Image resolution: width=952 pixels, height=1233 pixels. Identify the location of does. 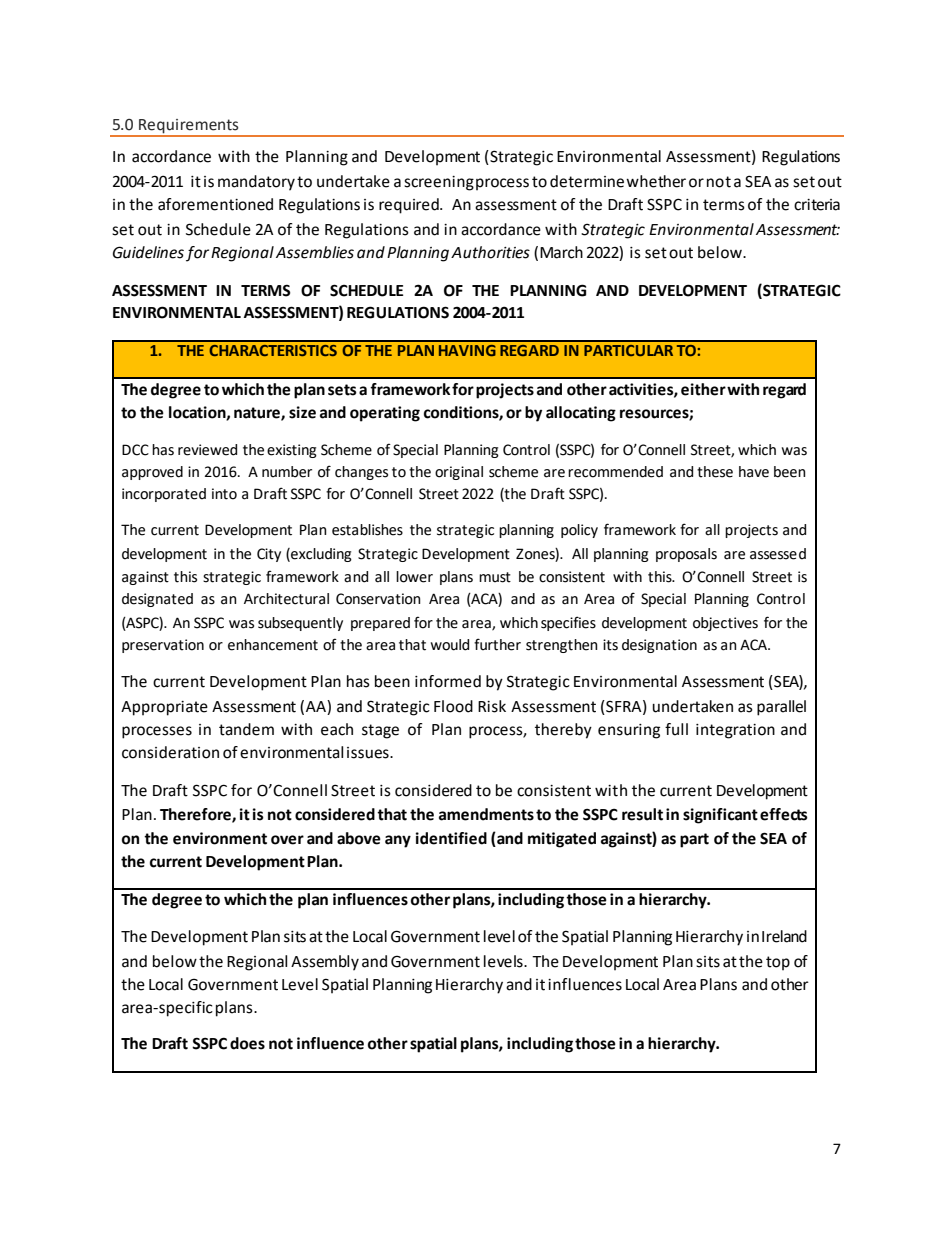
(247, 1043).
